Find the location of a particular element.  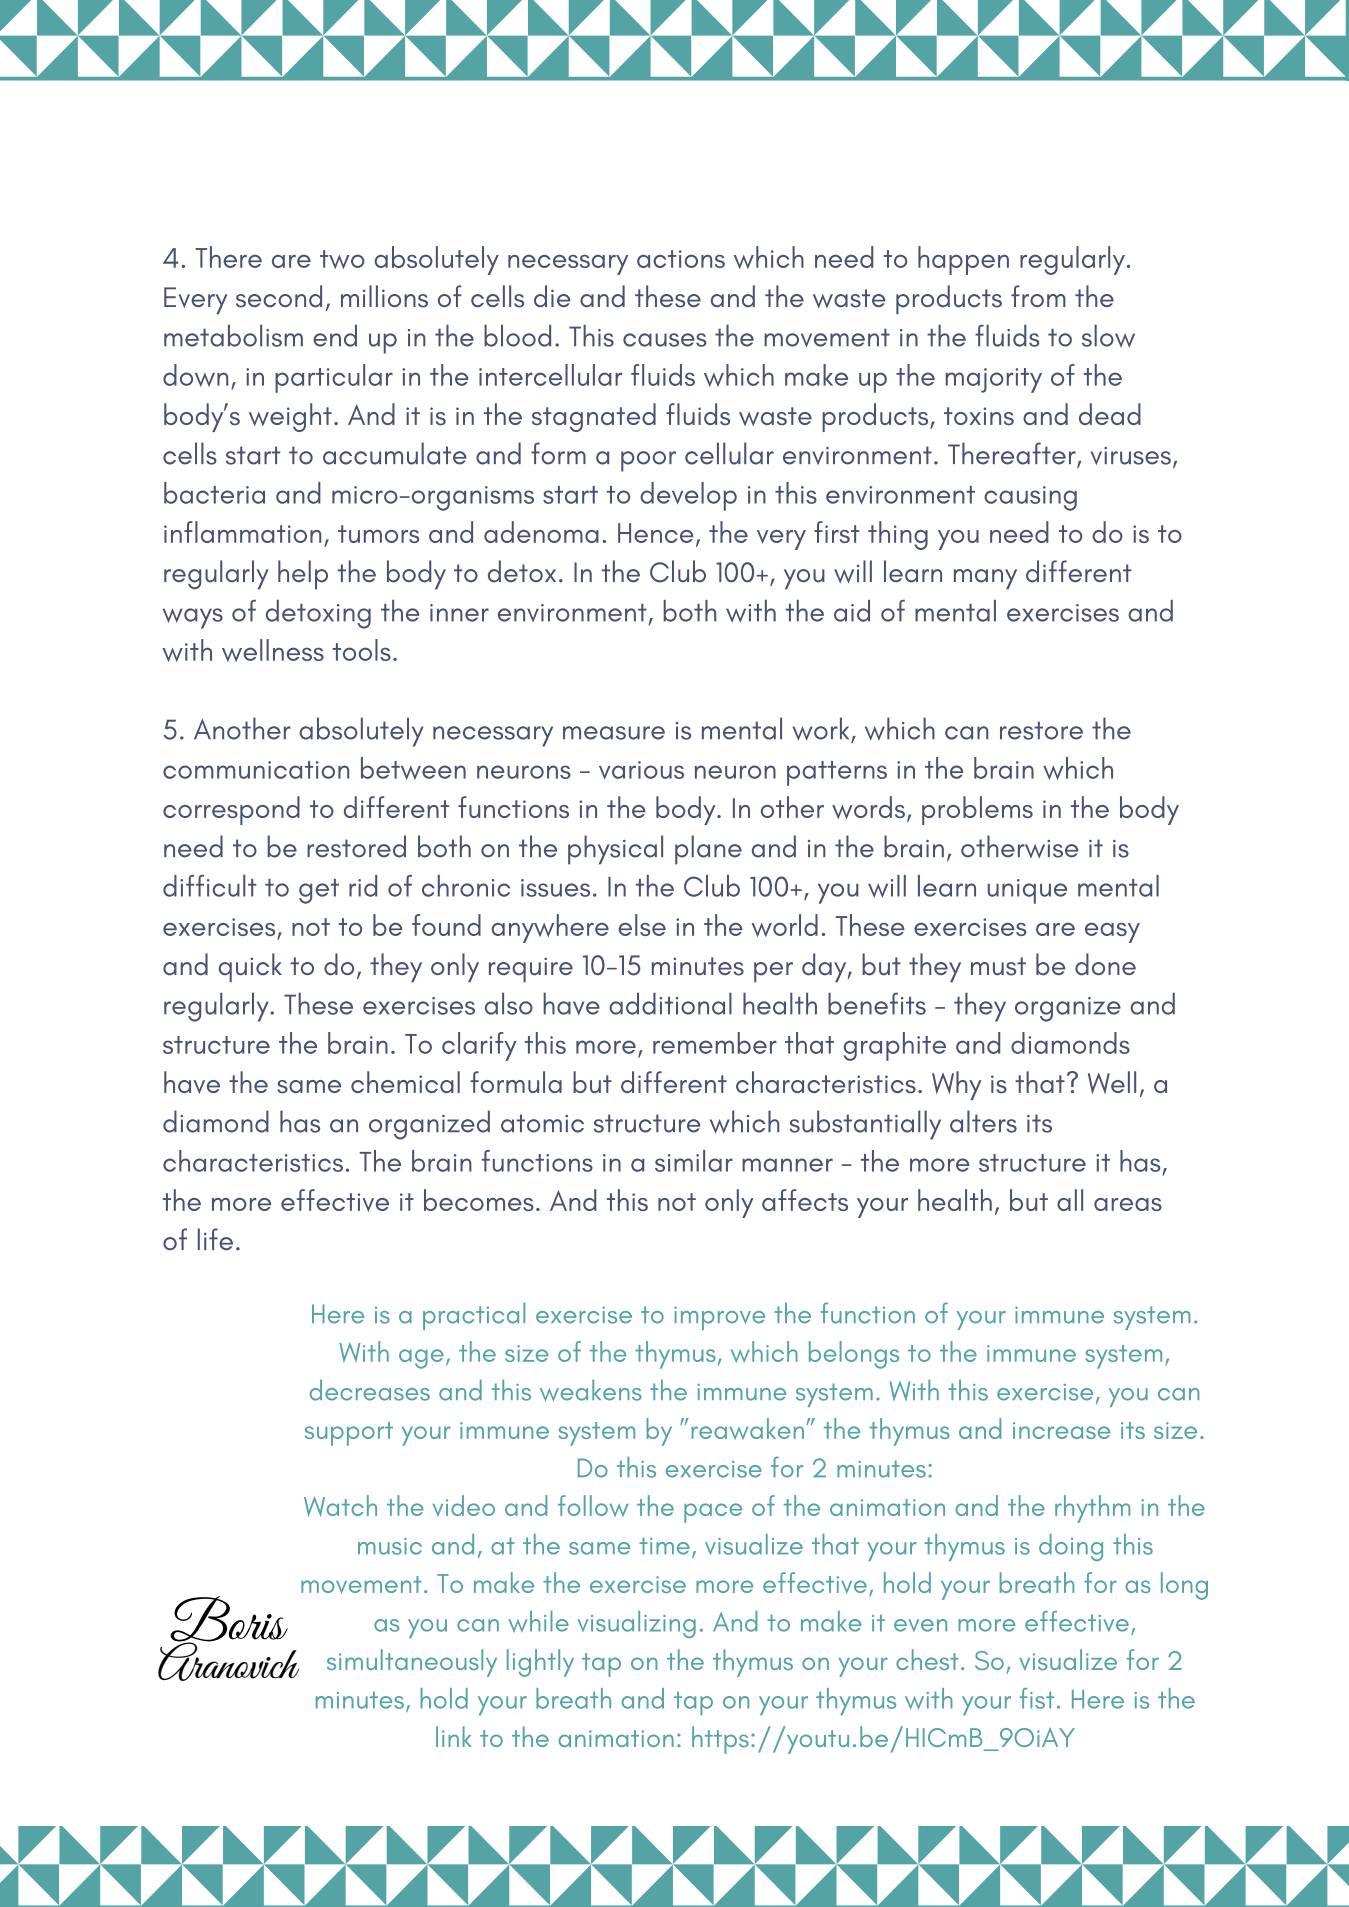

visualizing is located at coordinates (637, 1624).
